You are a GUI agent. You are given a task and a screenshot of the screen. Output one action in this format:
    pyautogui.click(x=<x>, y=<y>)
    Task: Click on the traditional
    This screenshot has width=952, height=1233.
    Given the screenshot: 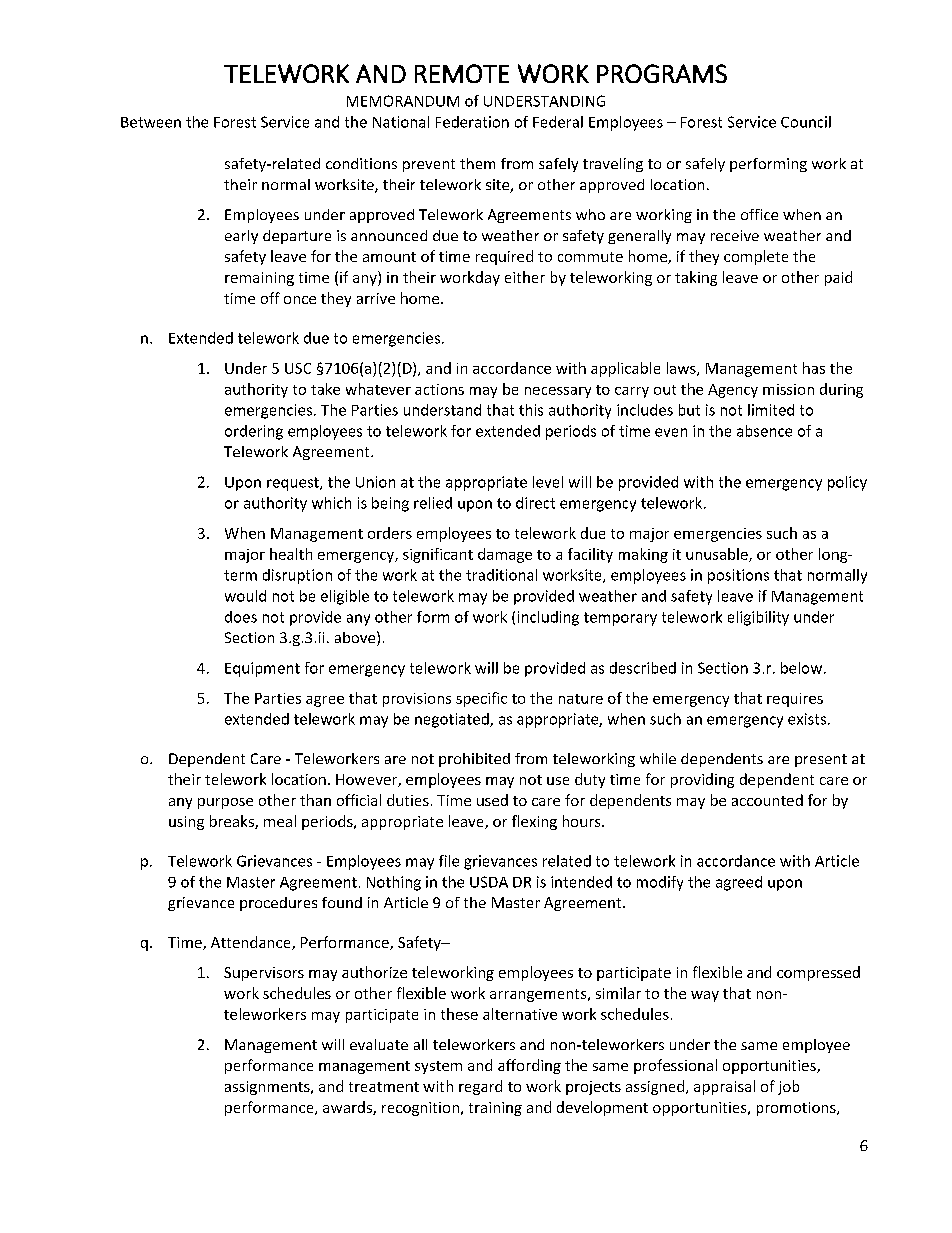 What is the action you would take?
    pyautogui.click(x=501, y=575)
